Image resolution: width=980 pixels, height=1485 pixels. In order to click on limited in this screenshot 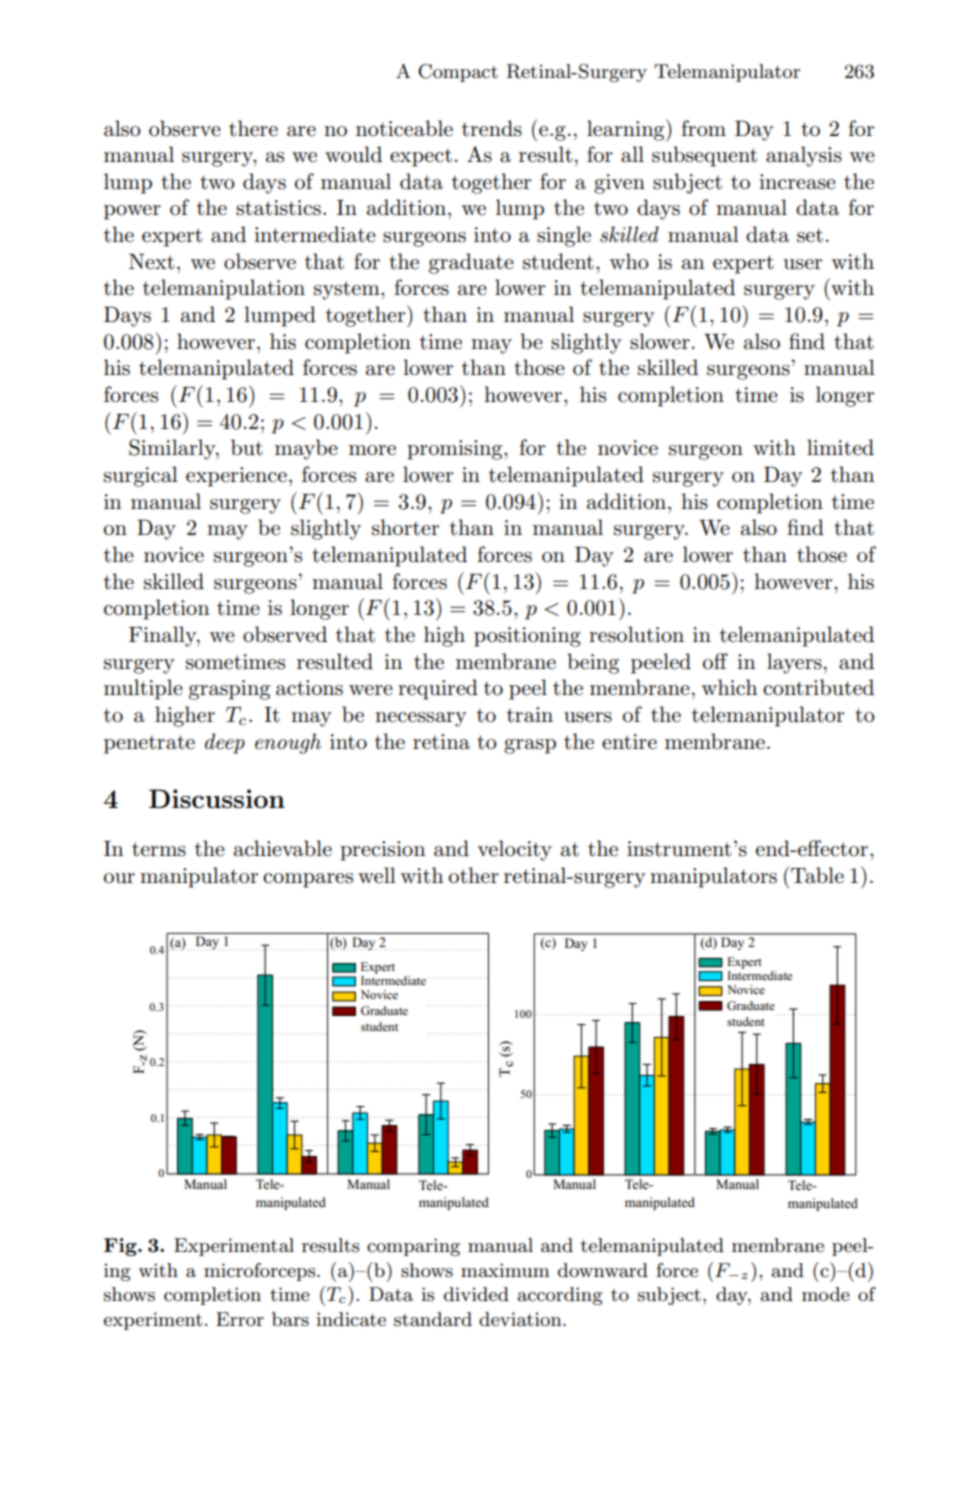, I will do `click(840, 447)`.
